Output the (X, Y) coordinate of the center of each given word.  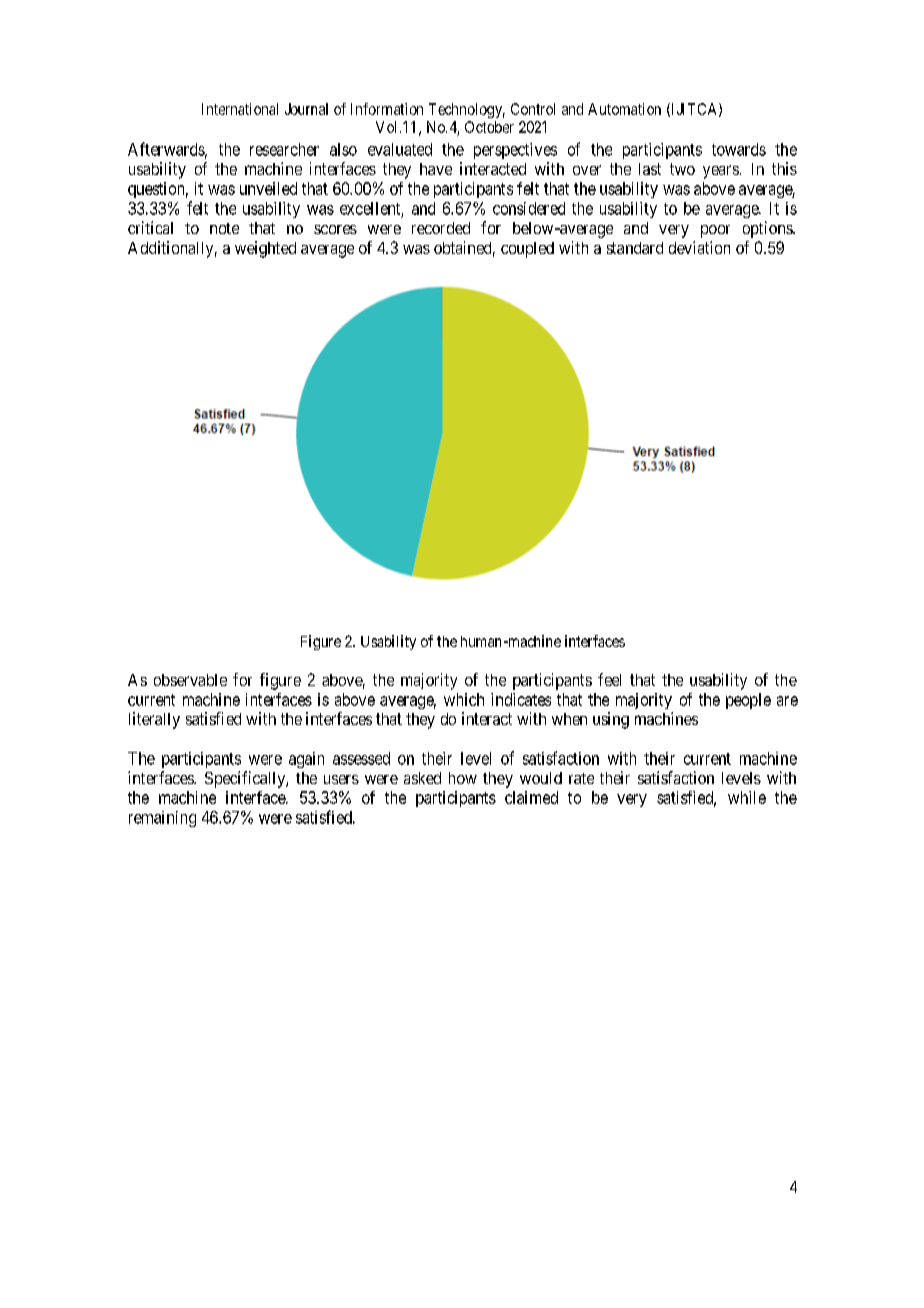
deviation (699, 247)
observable (190, 680)
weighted (265, 249)
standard (635, 248)
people (748, 701)
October (489, 127)
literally (154, 720)
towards (739, 149)
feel (609, 679)
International (240, 109)
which (464, 699)
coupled (527, 250)
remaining (162, 819)
